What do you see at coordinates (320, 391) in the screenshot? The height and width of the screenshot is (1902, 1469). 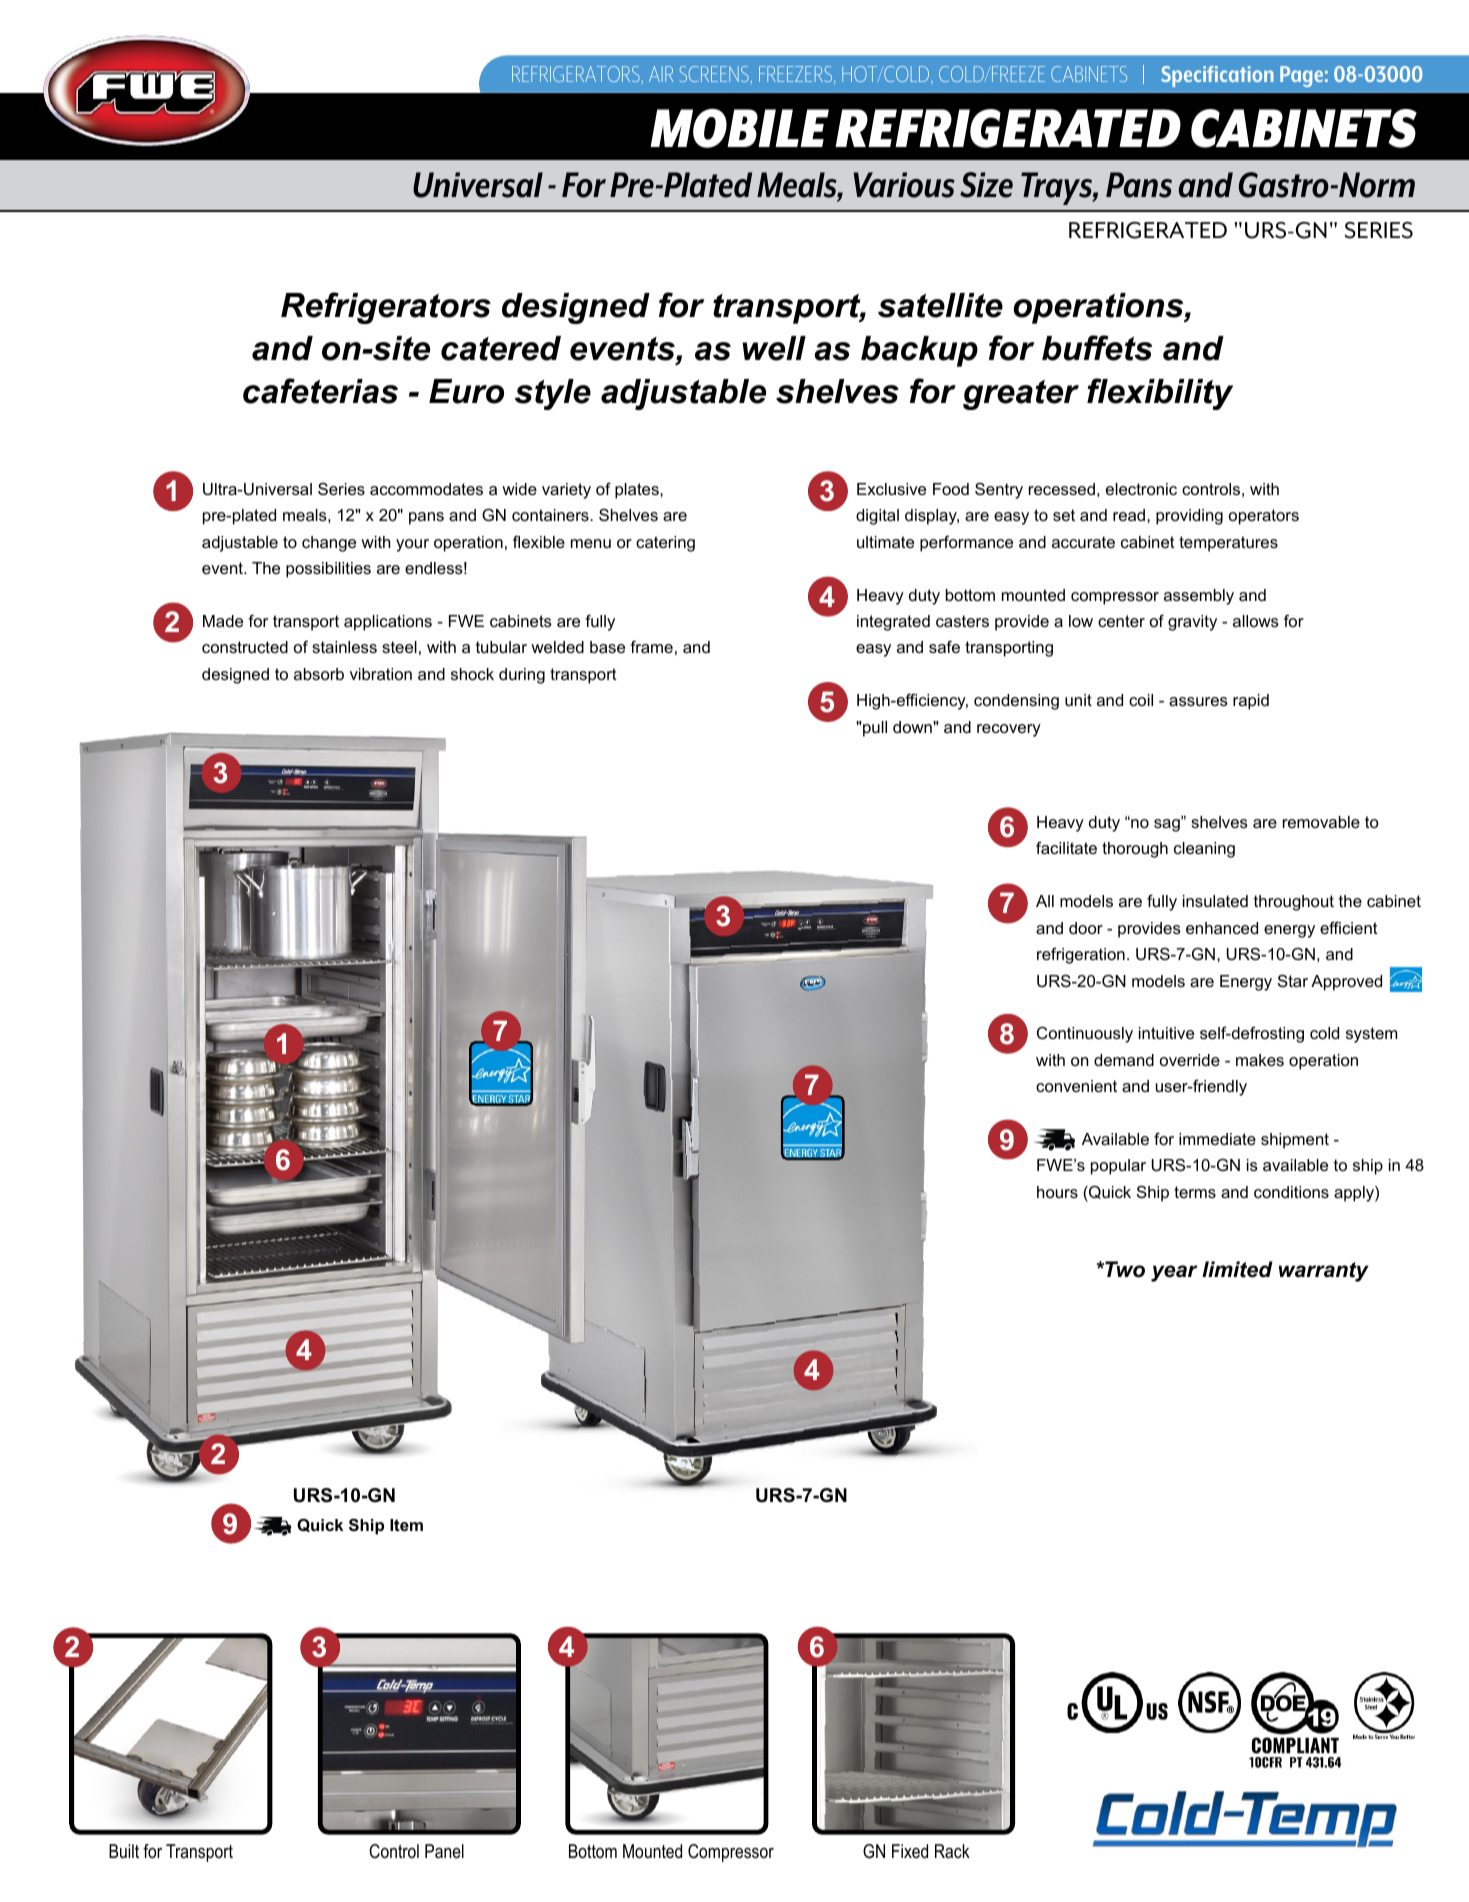 I see `cafeterias` at bounding box center [320, 391].
